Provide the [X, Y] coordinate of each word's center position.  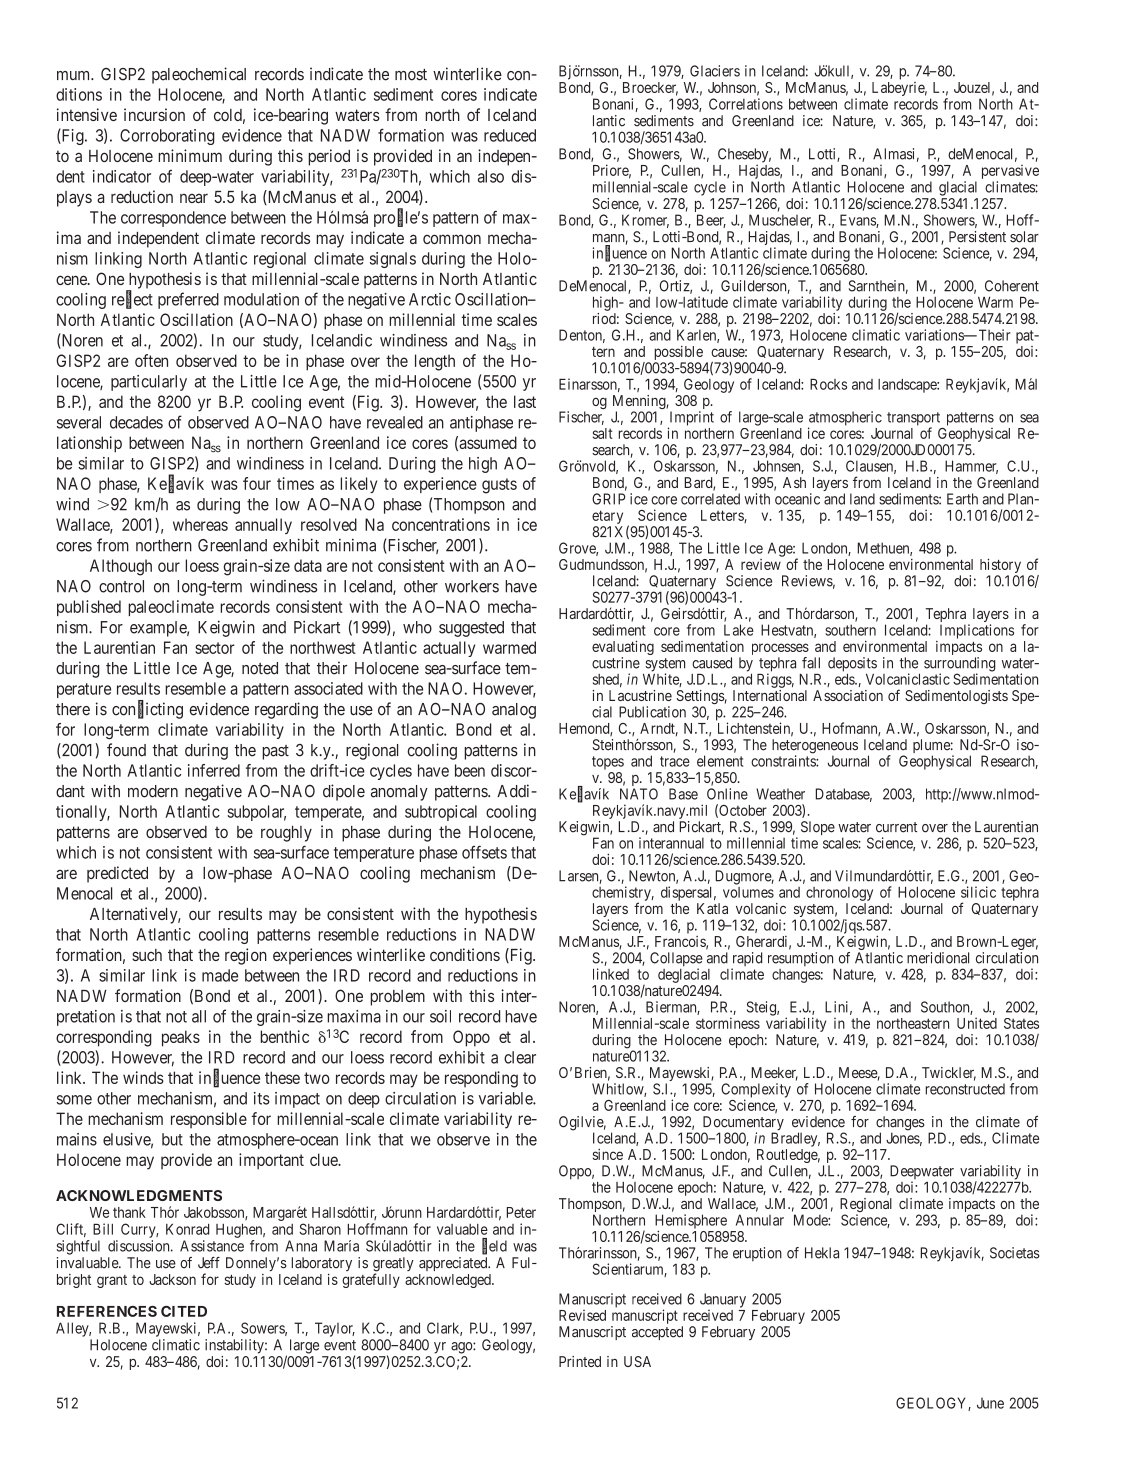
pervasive [1010, 172]
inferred [214, 770]
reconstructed [965, 1089]
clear [520, 1057]
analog [514, 711]
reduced [510, 135]
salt [603, 433]
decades [136, 422]
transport [913, 420]
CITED [184, 1311]
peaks [181, 1038]
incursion [154, 114]
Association [848, 695]
